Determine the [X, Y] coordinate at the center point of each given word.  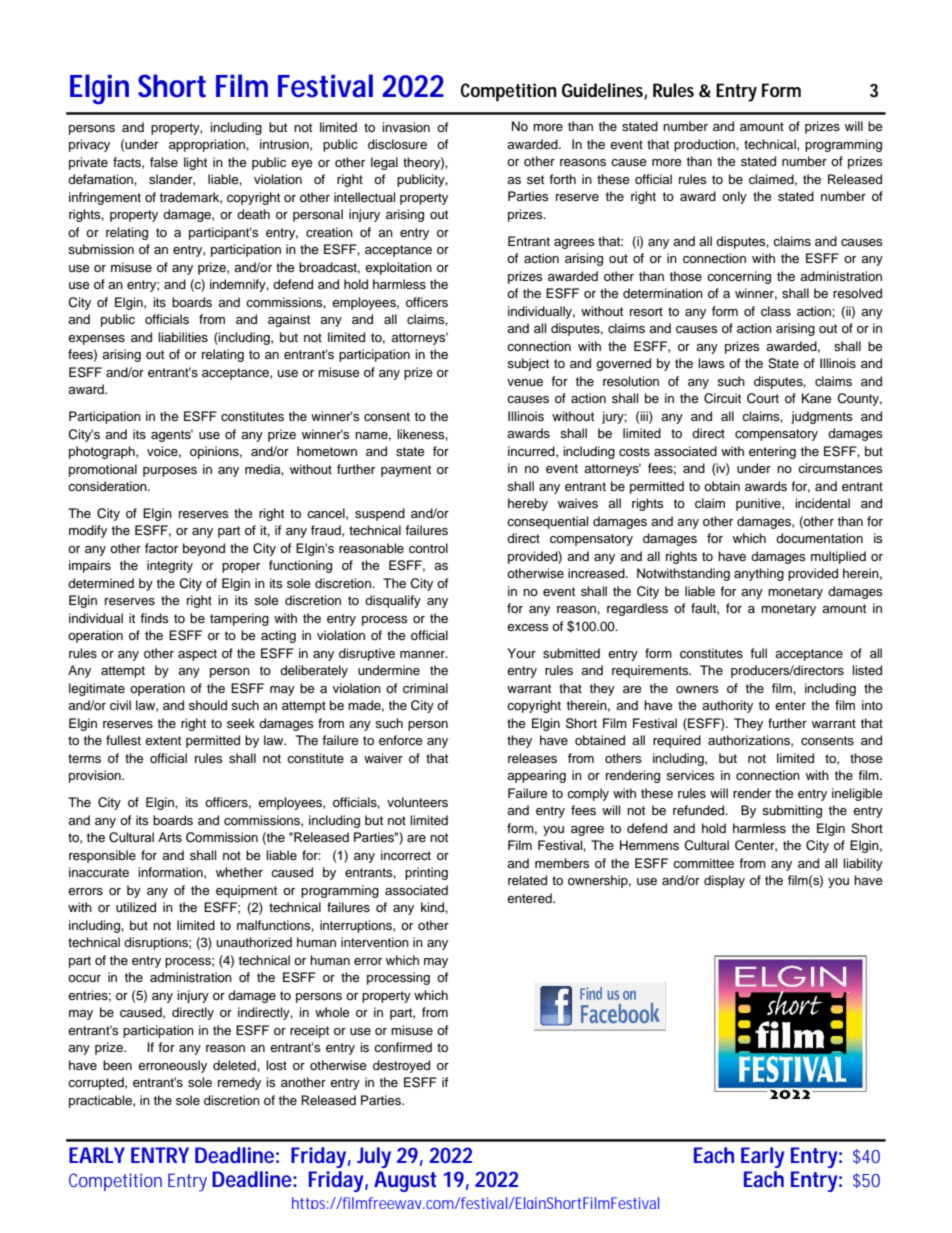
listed [867, 670]
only [734, 197]
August [405, 1181]
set [535, 179]
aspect [197, 655]
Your [521, 653]
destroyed [401, 1066]
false [164, 162]
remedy [239, 1083]
